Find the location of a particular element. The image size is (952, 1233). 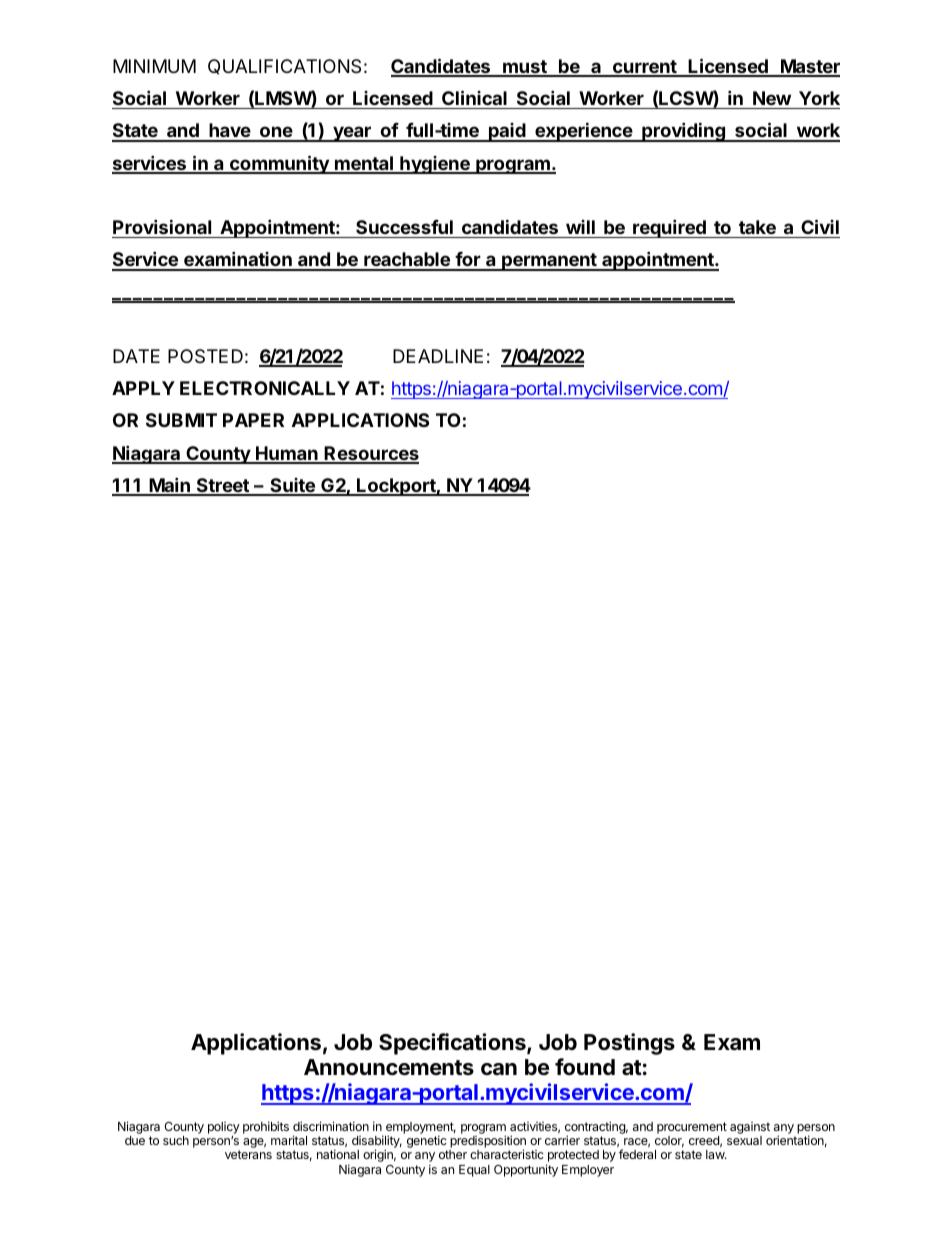

policy is located at coordinates (224, 1128).
